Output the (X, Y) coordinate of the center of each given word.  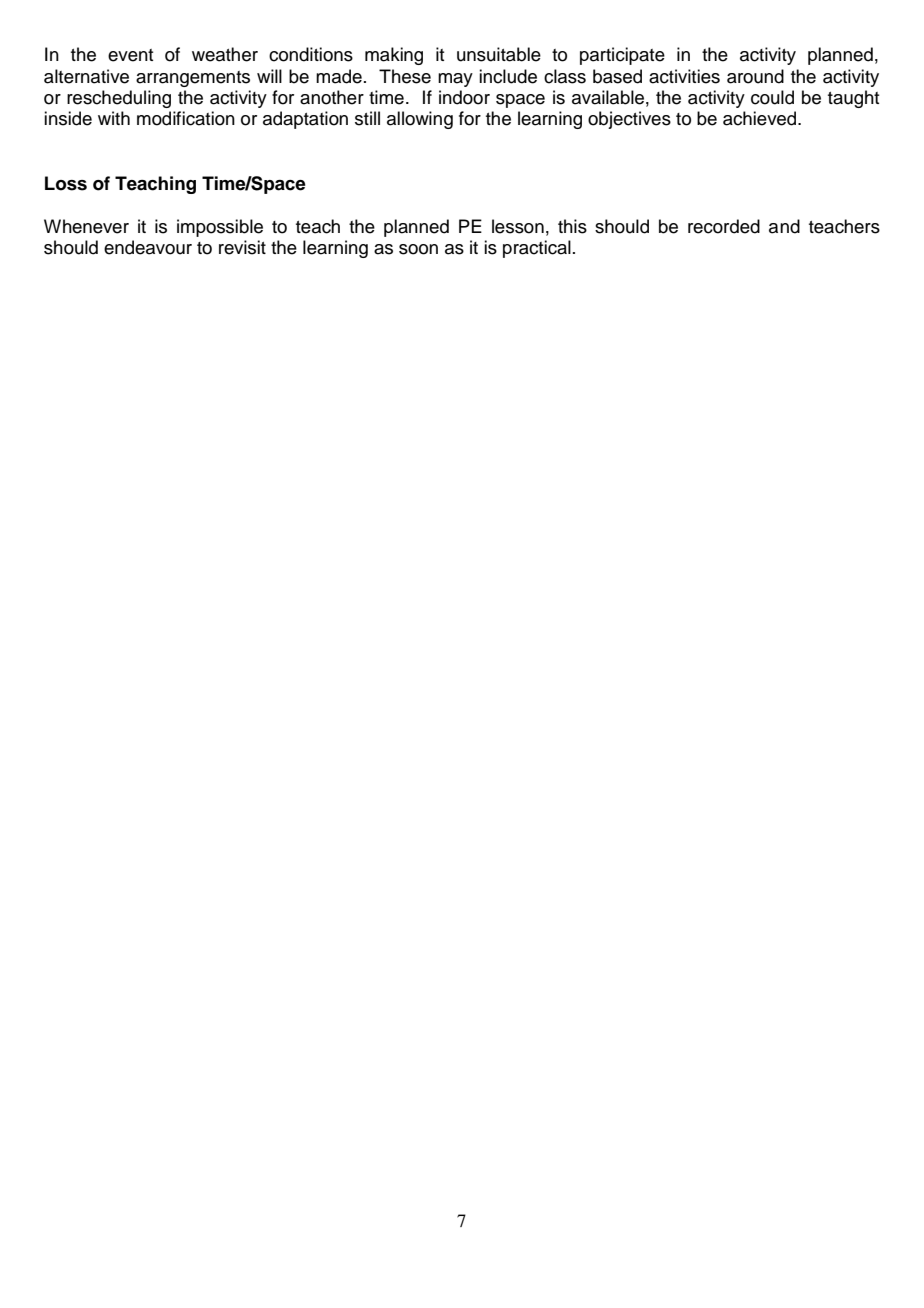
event (130, 55)
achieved (761, 118)
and (784, 226)
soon (418, 249)
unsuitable (499, 54)
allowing (420, 120)
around (755, 76)
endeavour (148, 247)
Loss (66, 183)
